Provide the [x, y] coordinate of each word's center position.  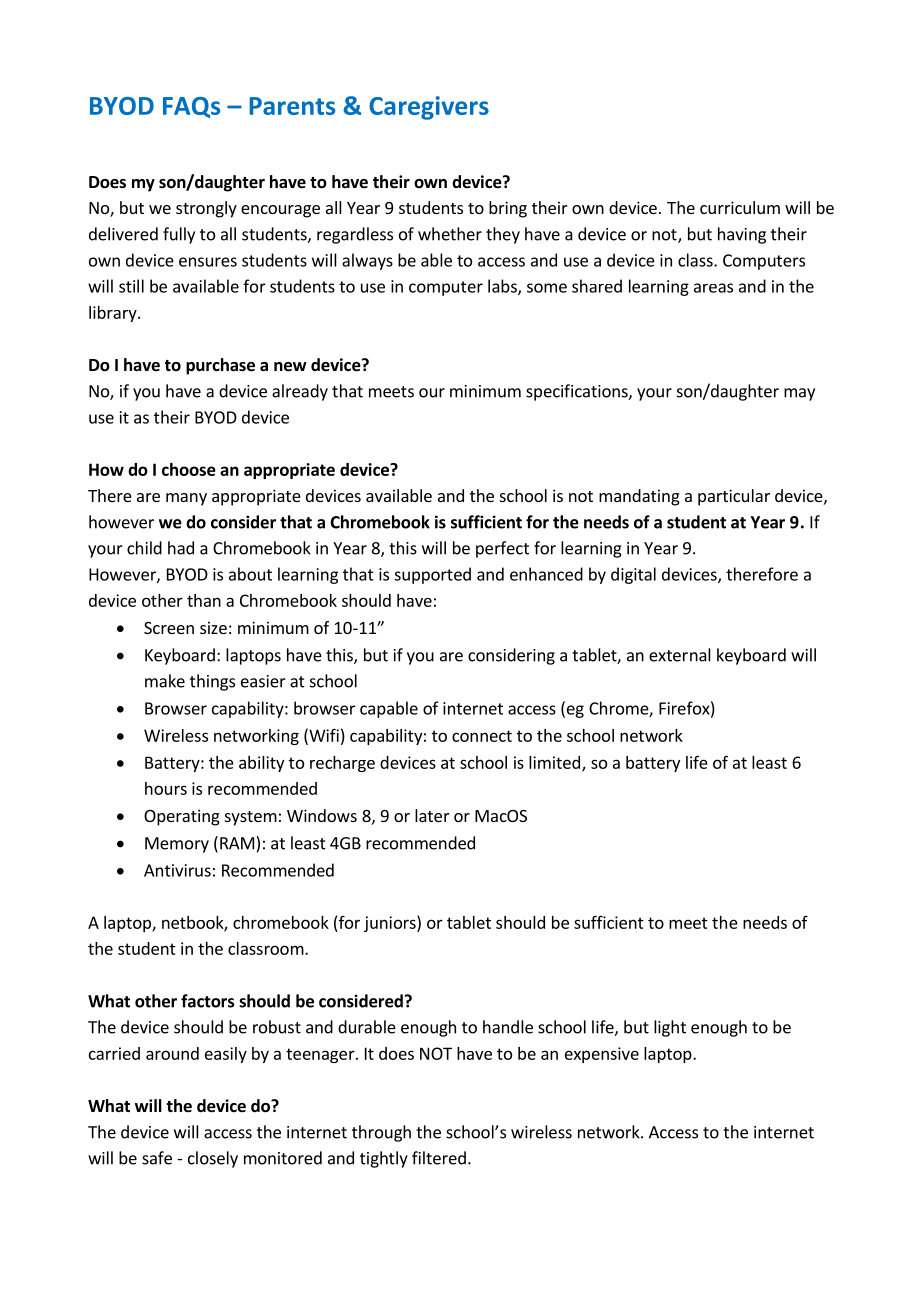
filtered [439, 1158]
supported [432, 575]
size [213, 627]
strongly [206, 209]
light [670, 1028]
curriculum [740, 207]
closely [213, 1159]
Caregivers [429, 108]
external [680, 655]
